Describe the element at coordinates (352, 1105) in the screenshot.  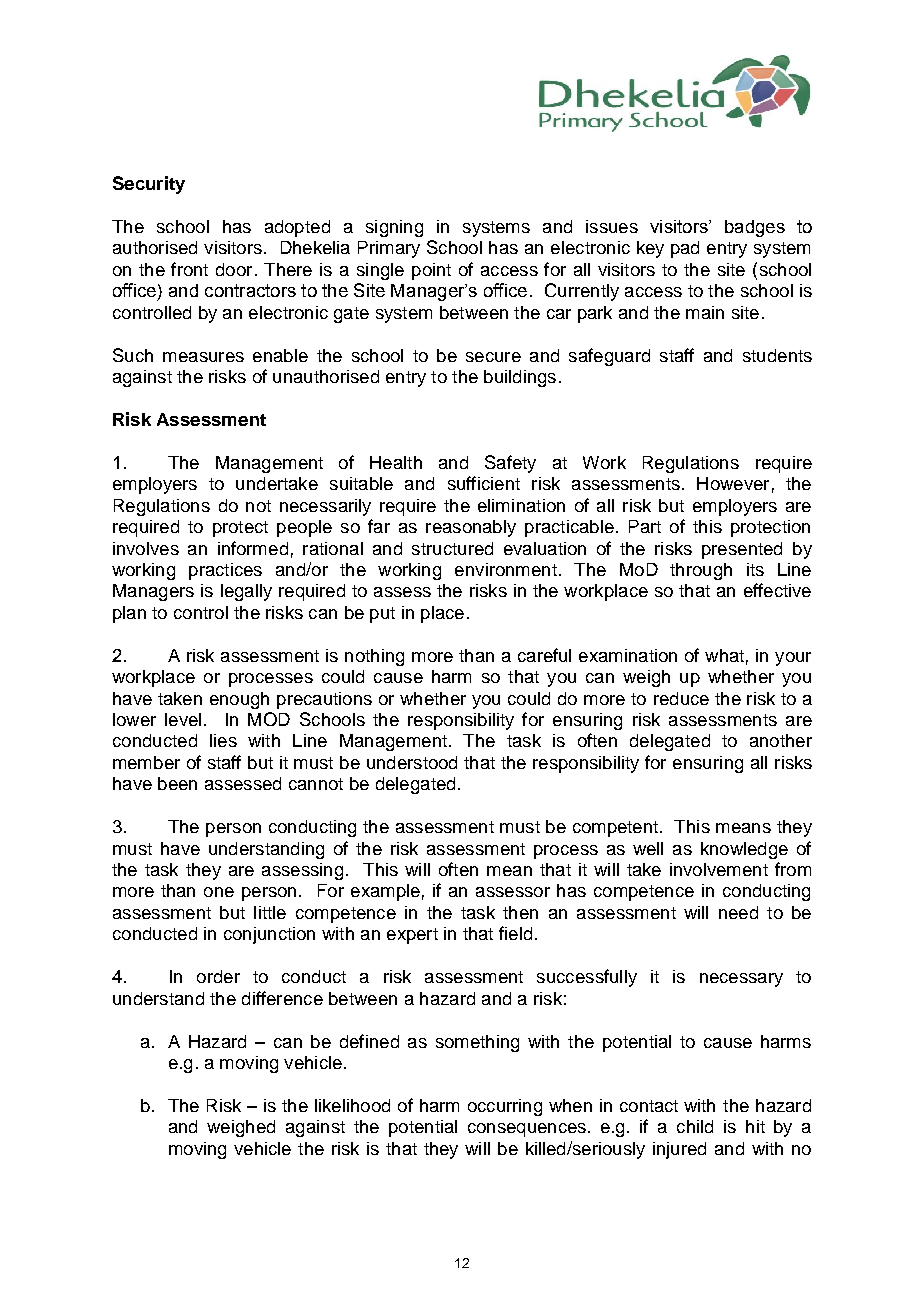
I see `likelihood` at that location.
